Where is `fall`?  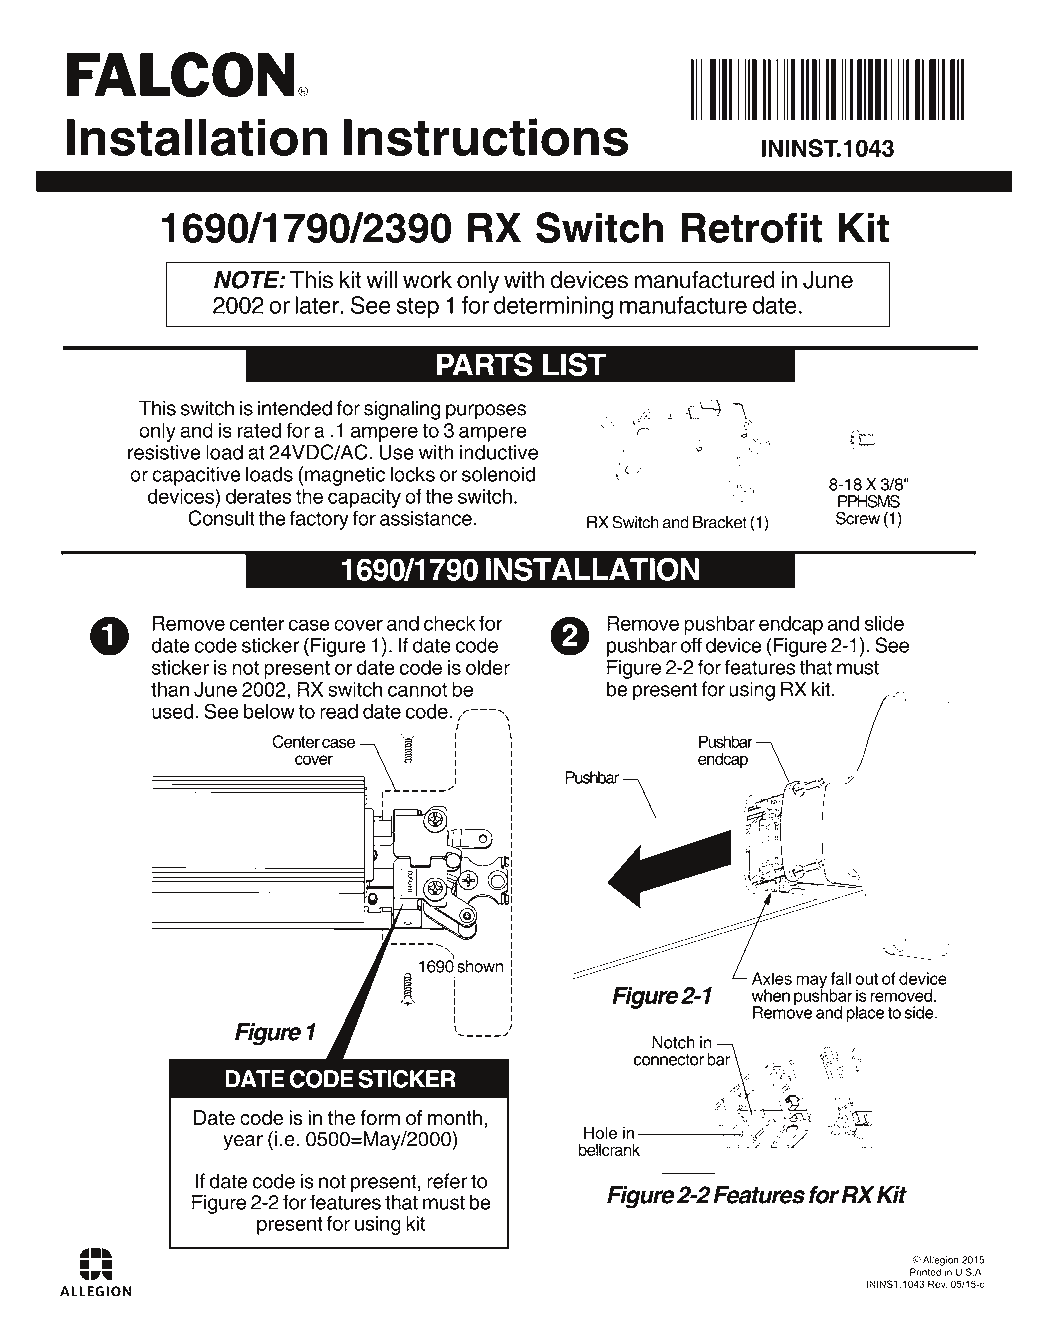
fall is located at coordinates (841, 978).
